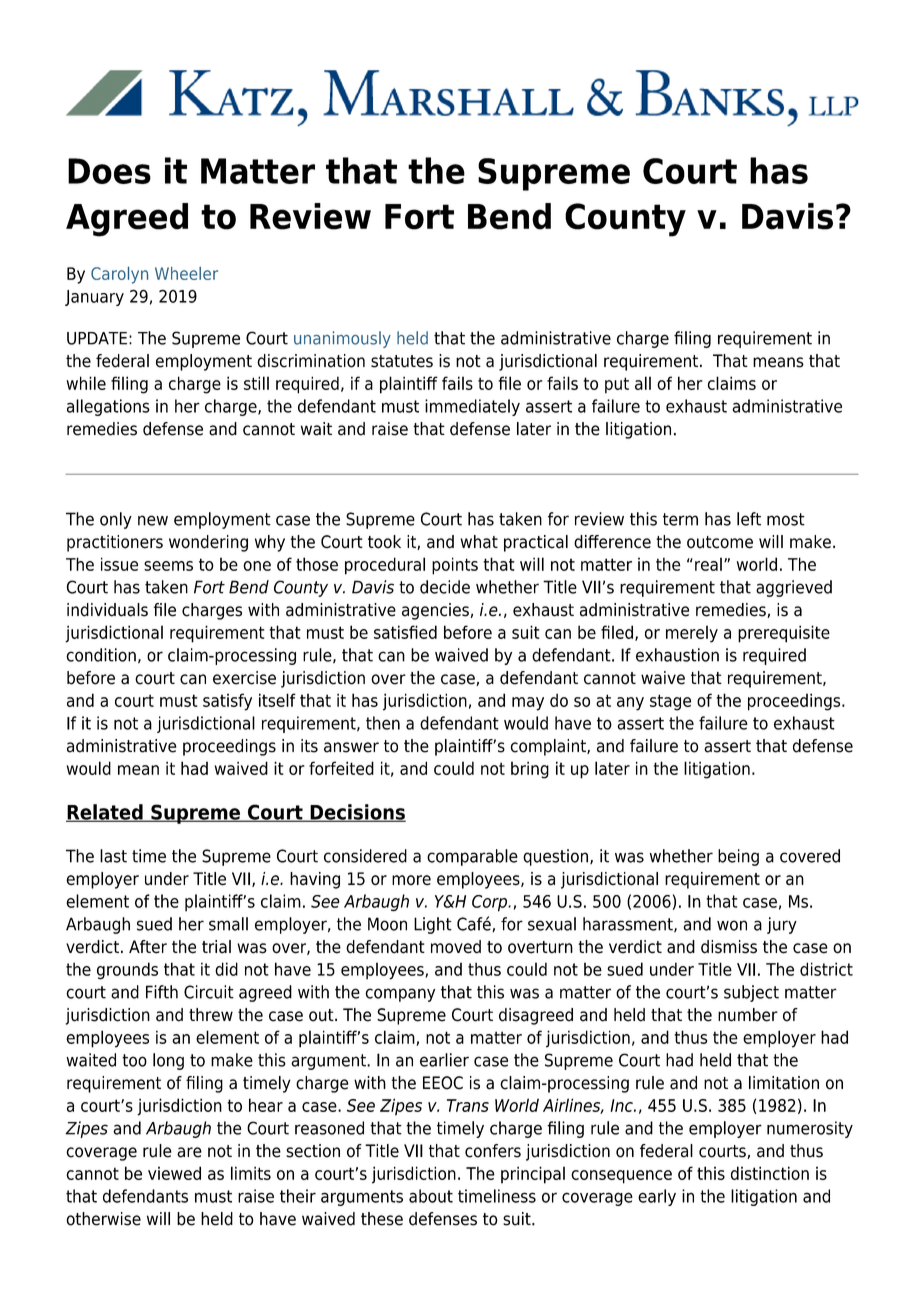  I want to click on put, so click(617, 385).
